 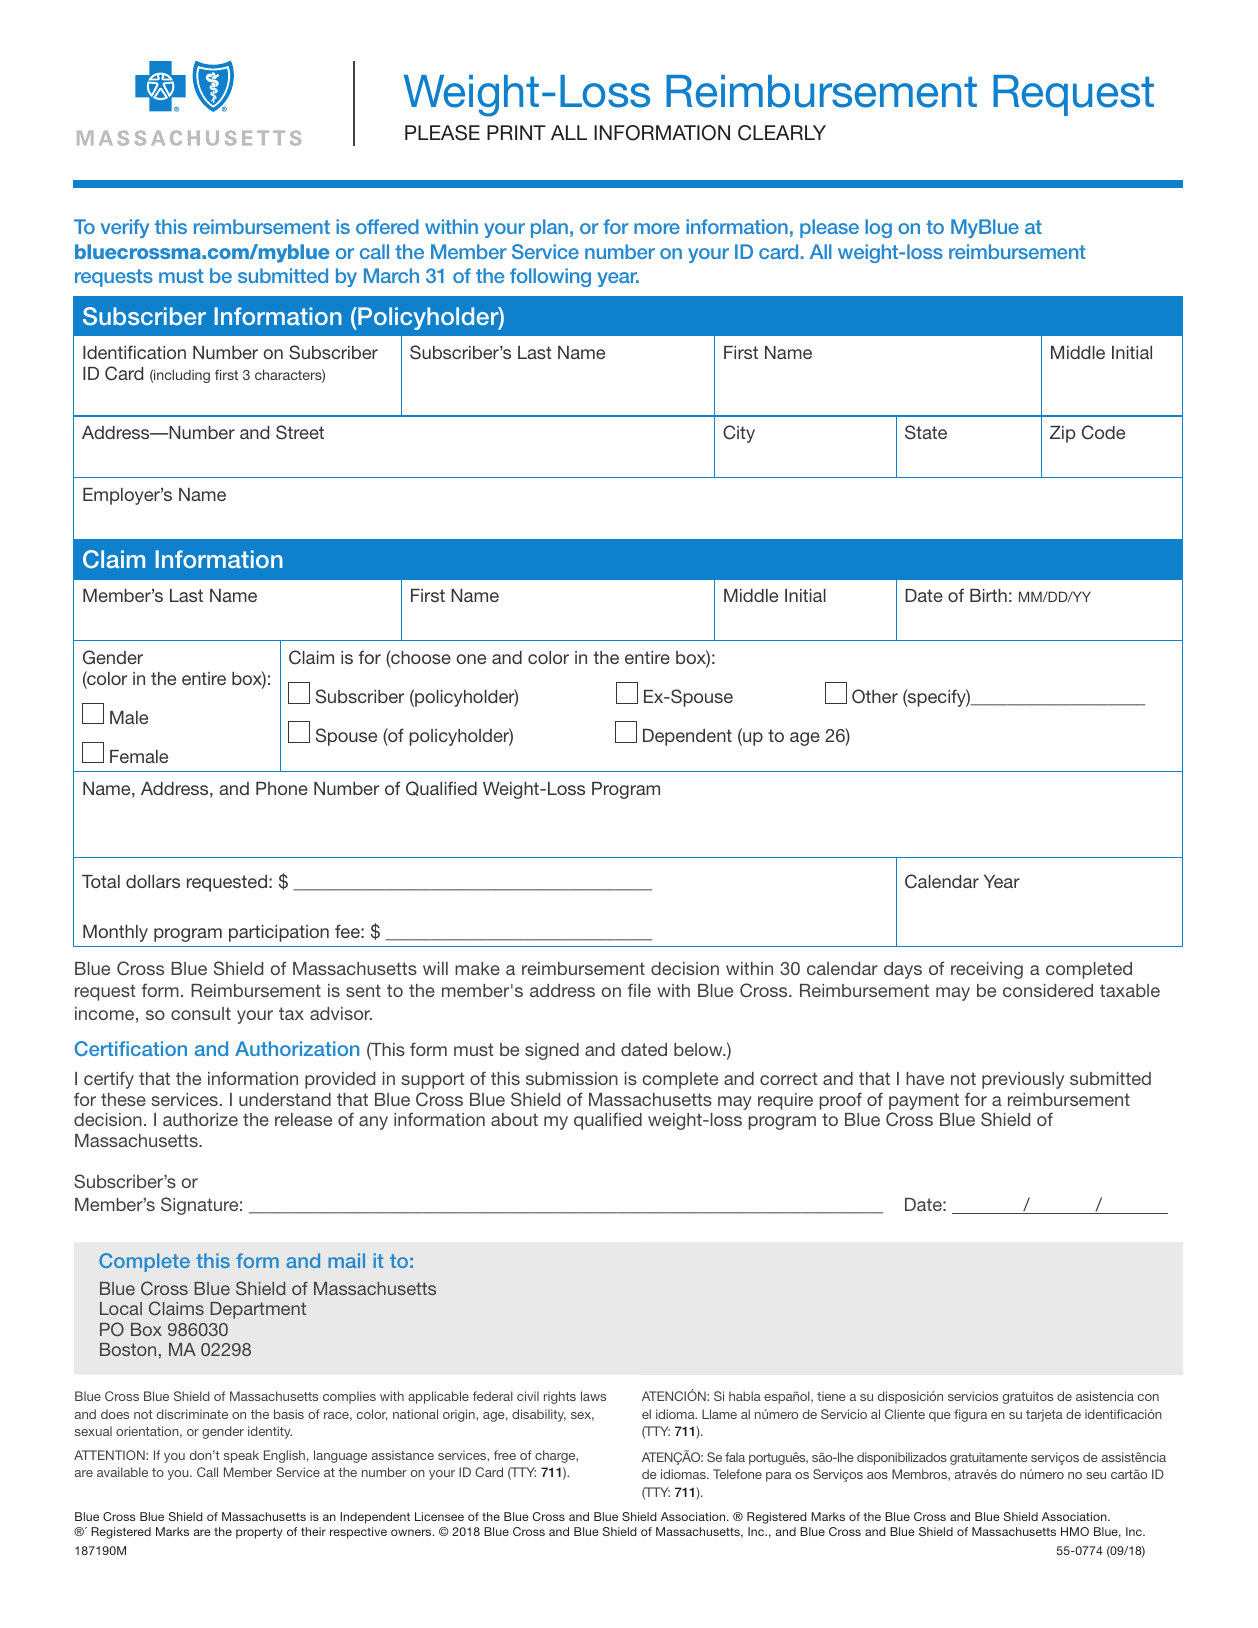 What do you see at coordinates (657, 228) in the screenshot?
I see `more` at bounding box center [657, 228].
